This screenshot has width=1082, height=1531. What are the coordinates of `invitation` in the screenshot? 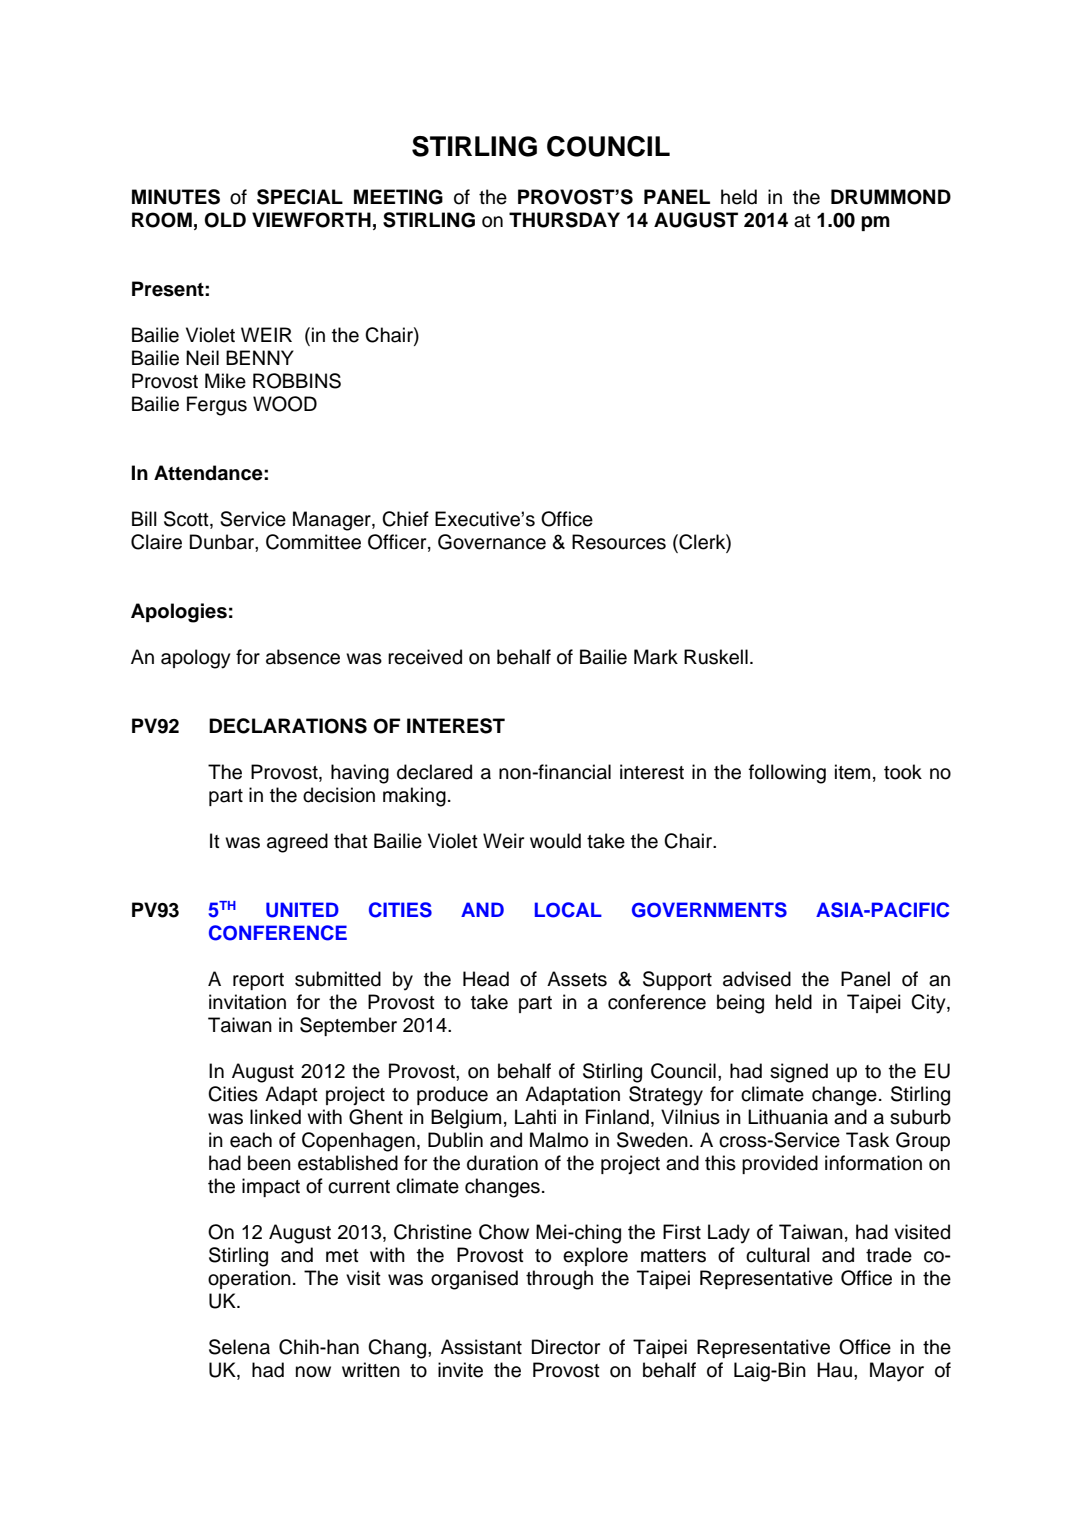 It's located at (247, 1002).
